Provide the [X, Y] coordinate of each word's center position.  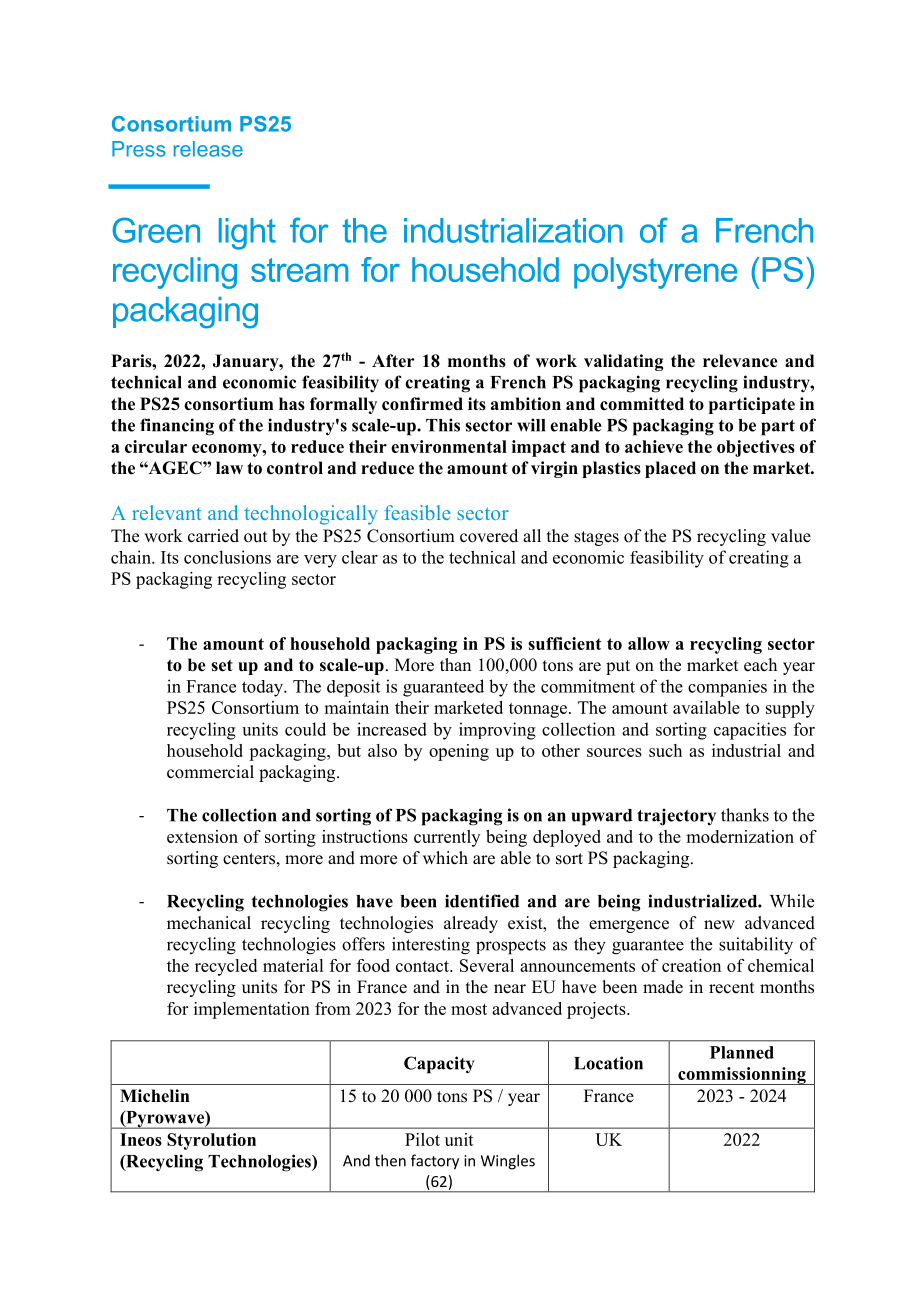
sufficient [565, 643]
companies [727, 688]
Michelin [155, 1096]
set [222, 665]
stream [299, 270]
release [208, 149]
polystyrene [655, 273]
